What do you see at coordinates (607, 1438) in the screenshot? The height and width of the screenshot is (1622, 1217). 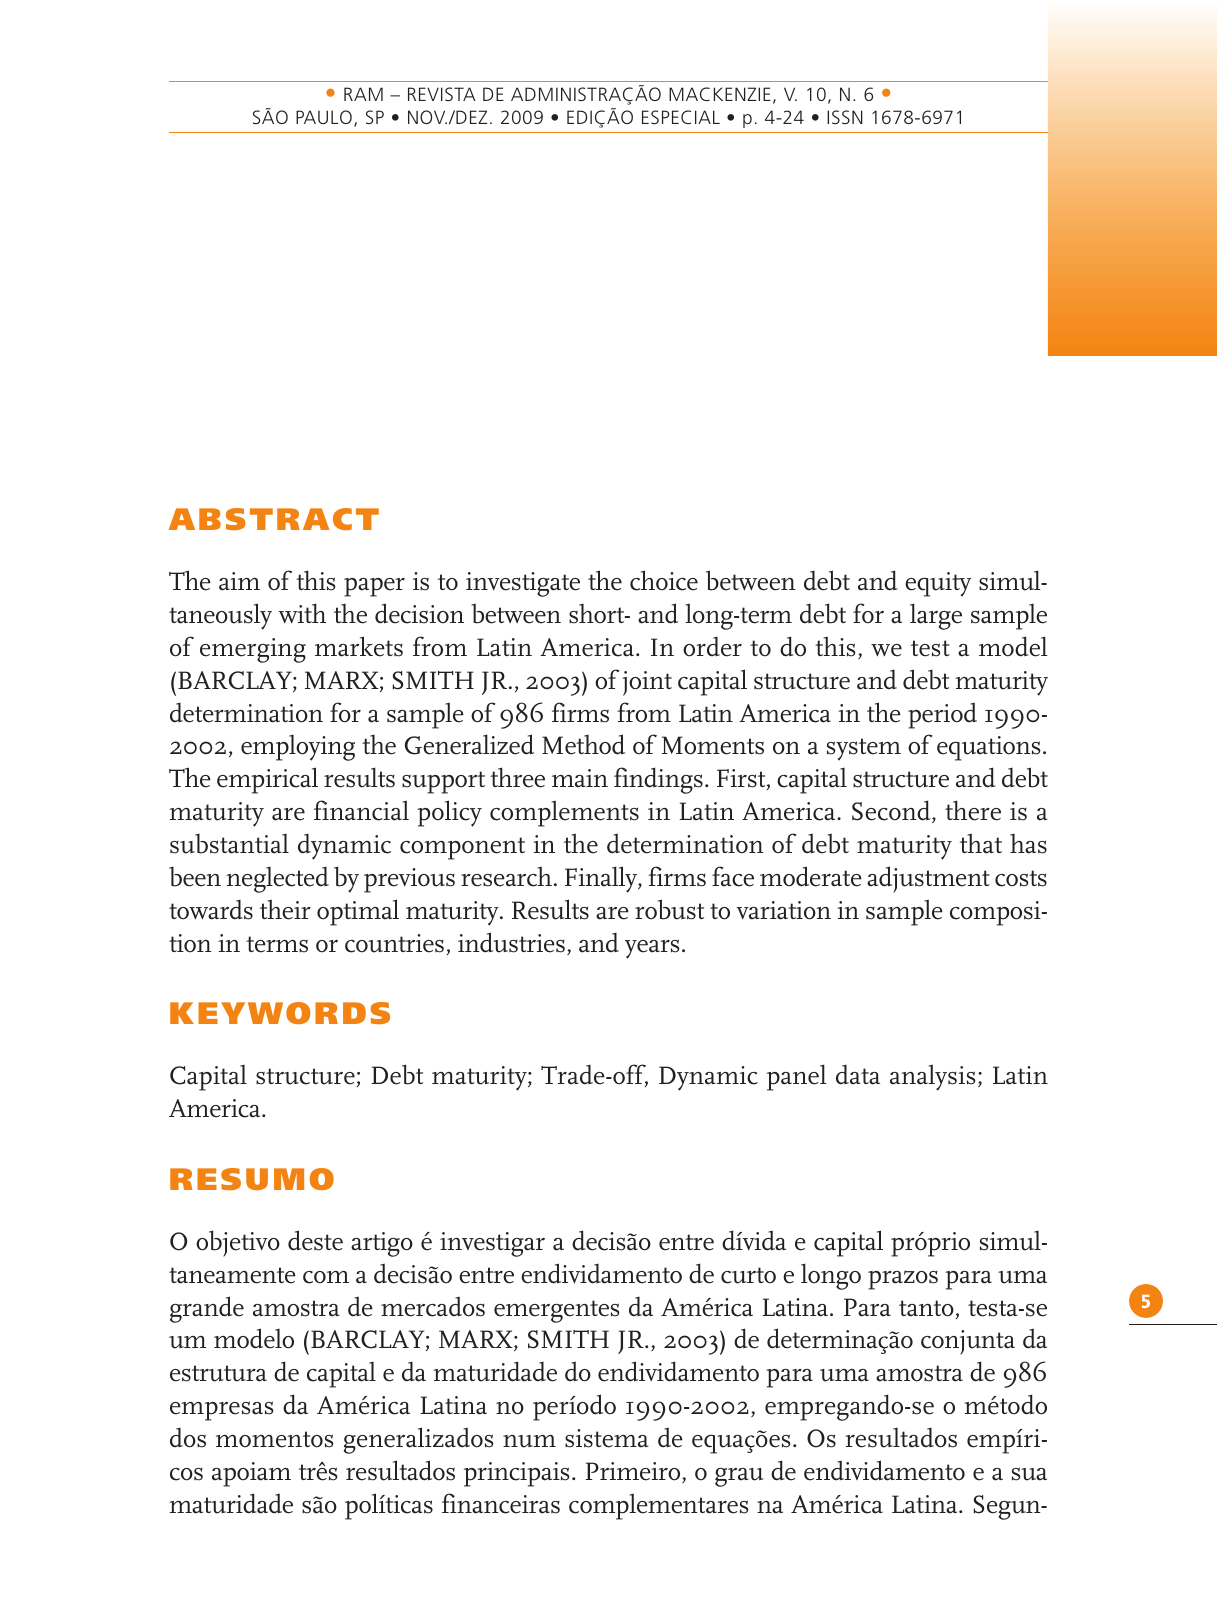 I see `sistema` at bounding box center [607, 1438].
